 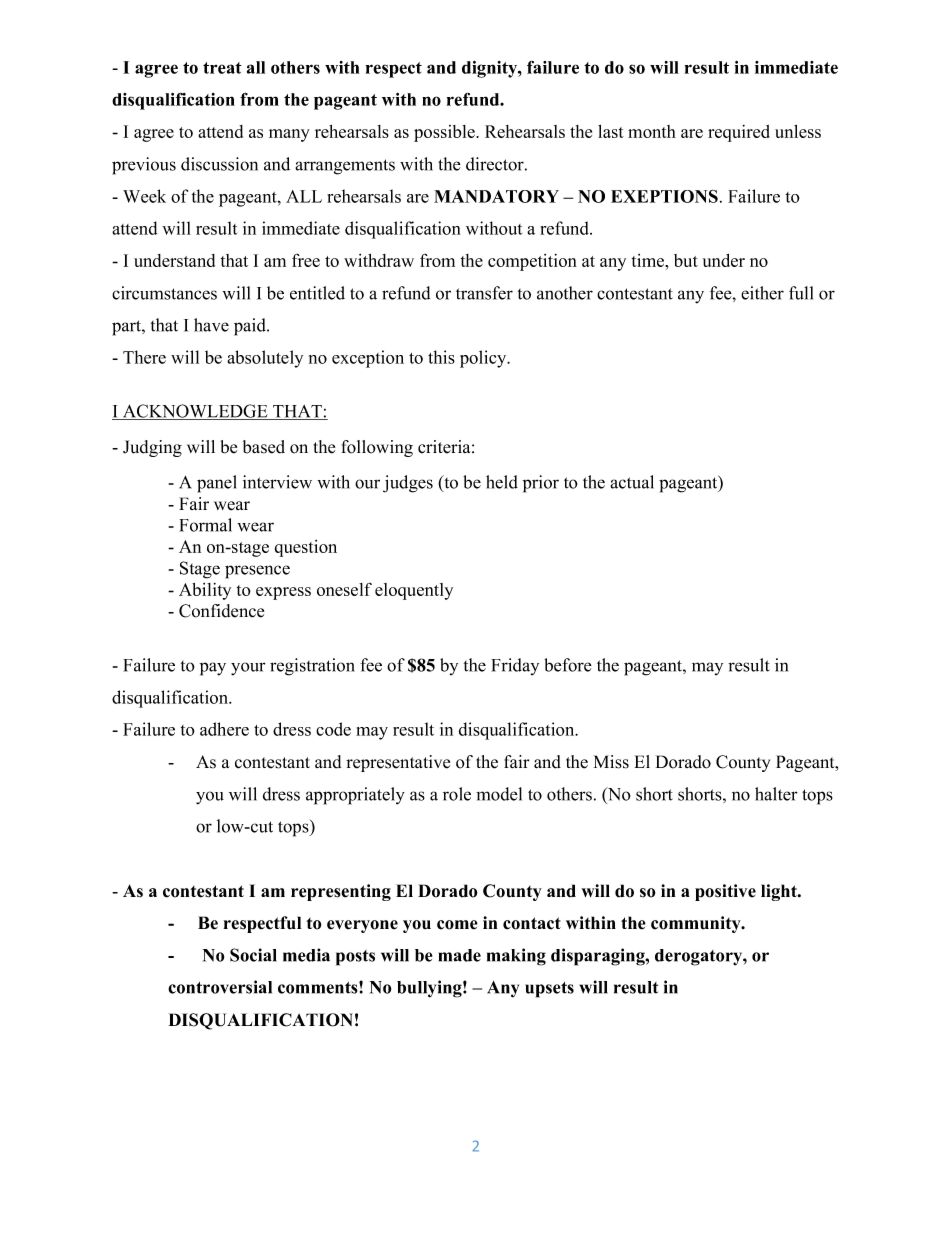 What do you see at coordinates (739, 133) in the document?
I see `required` at bounding box center [739, 133].
